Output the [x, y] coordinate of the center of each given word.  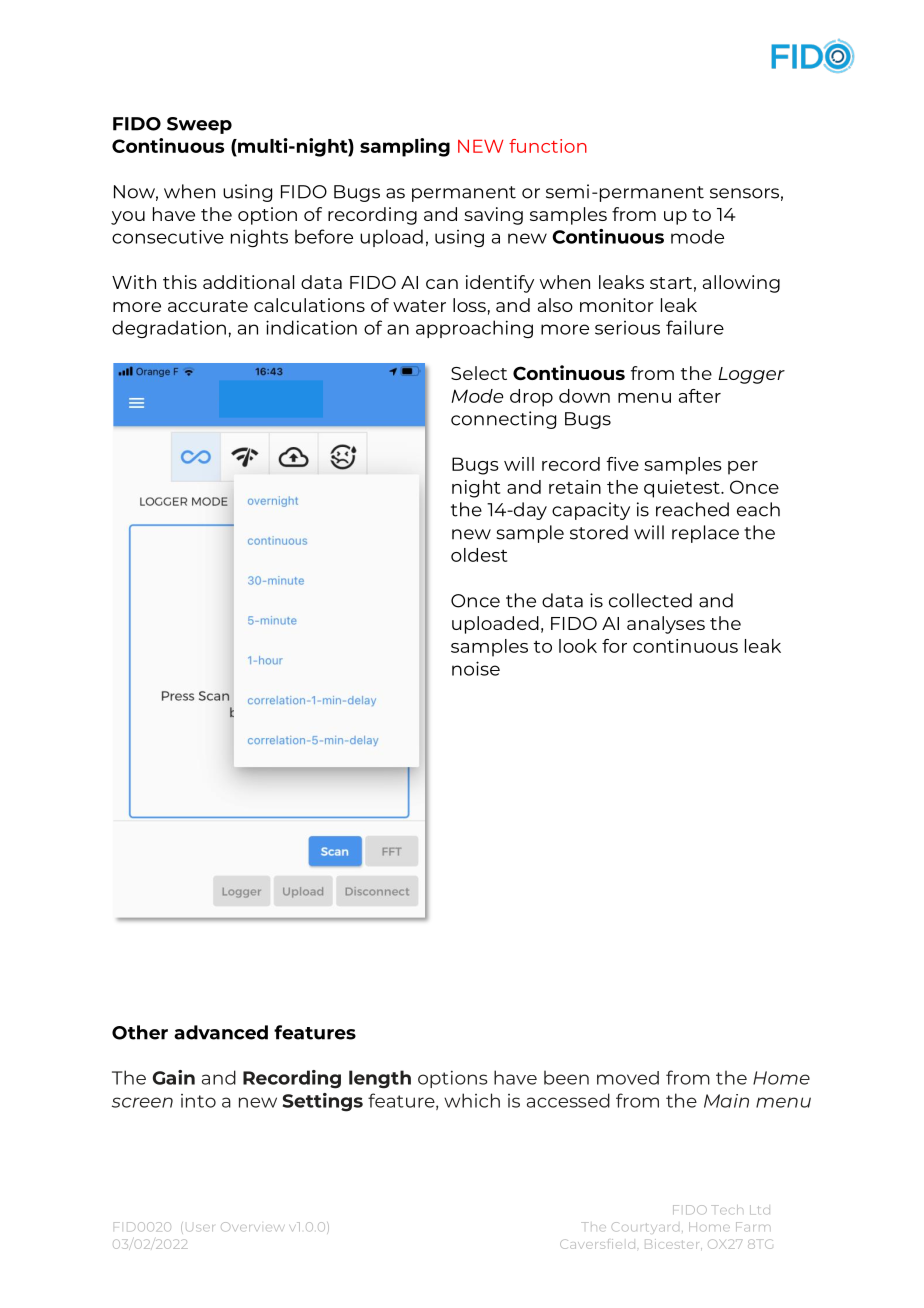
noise [476, 668]
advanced [221, 1032]
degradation [169, 329]
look [578, 646]
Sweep [199, 125]
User [199, 1228]
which [472, 1100]
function [548, 146]
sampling [405, 147]
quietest [683, 489]
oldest [479, 555]
